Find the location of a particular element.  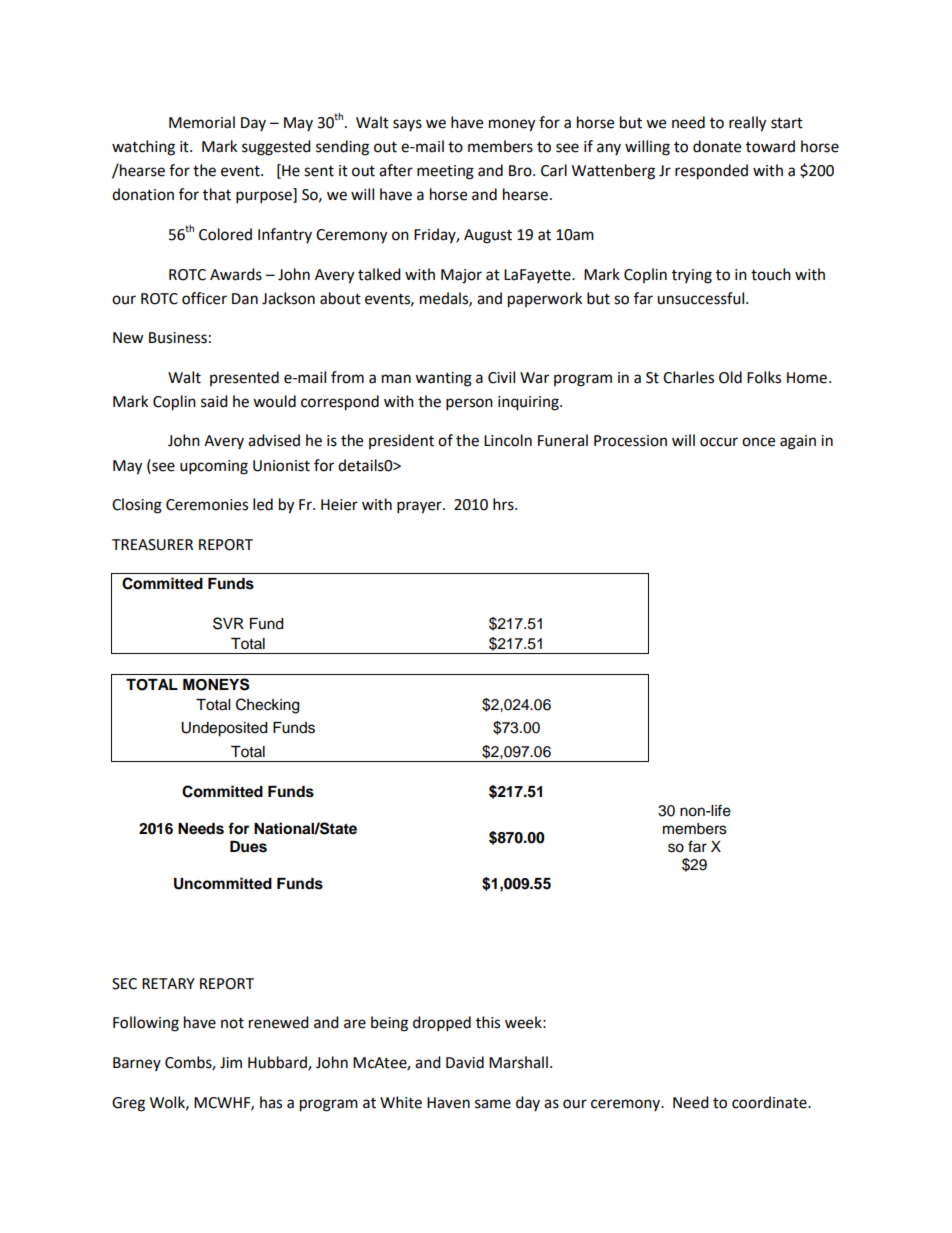

David is located at coordinates (465, 1062).
